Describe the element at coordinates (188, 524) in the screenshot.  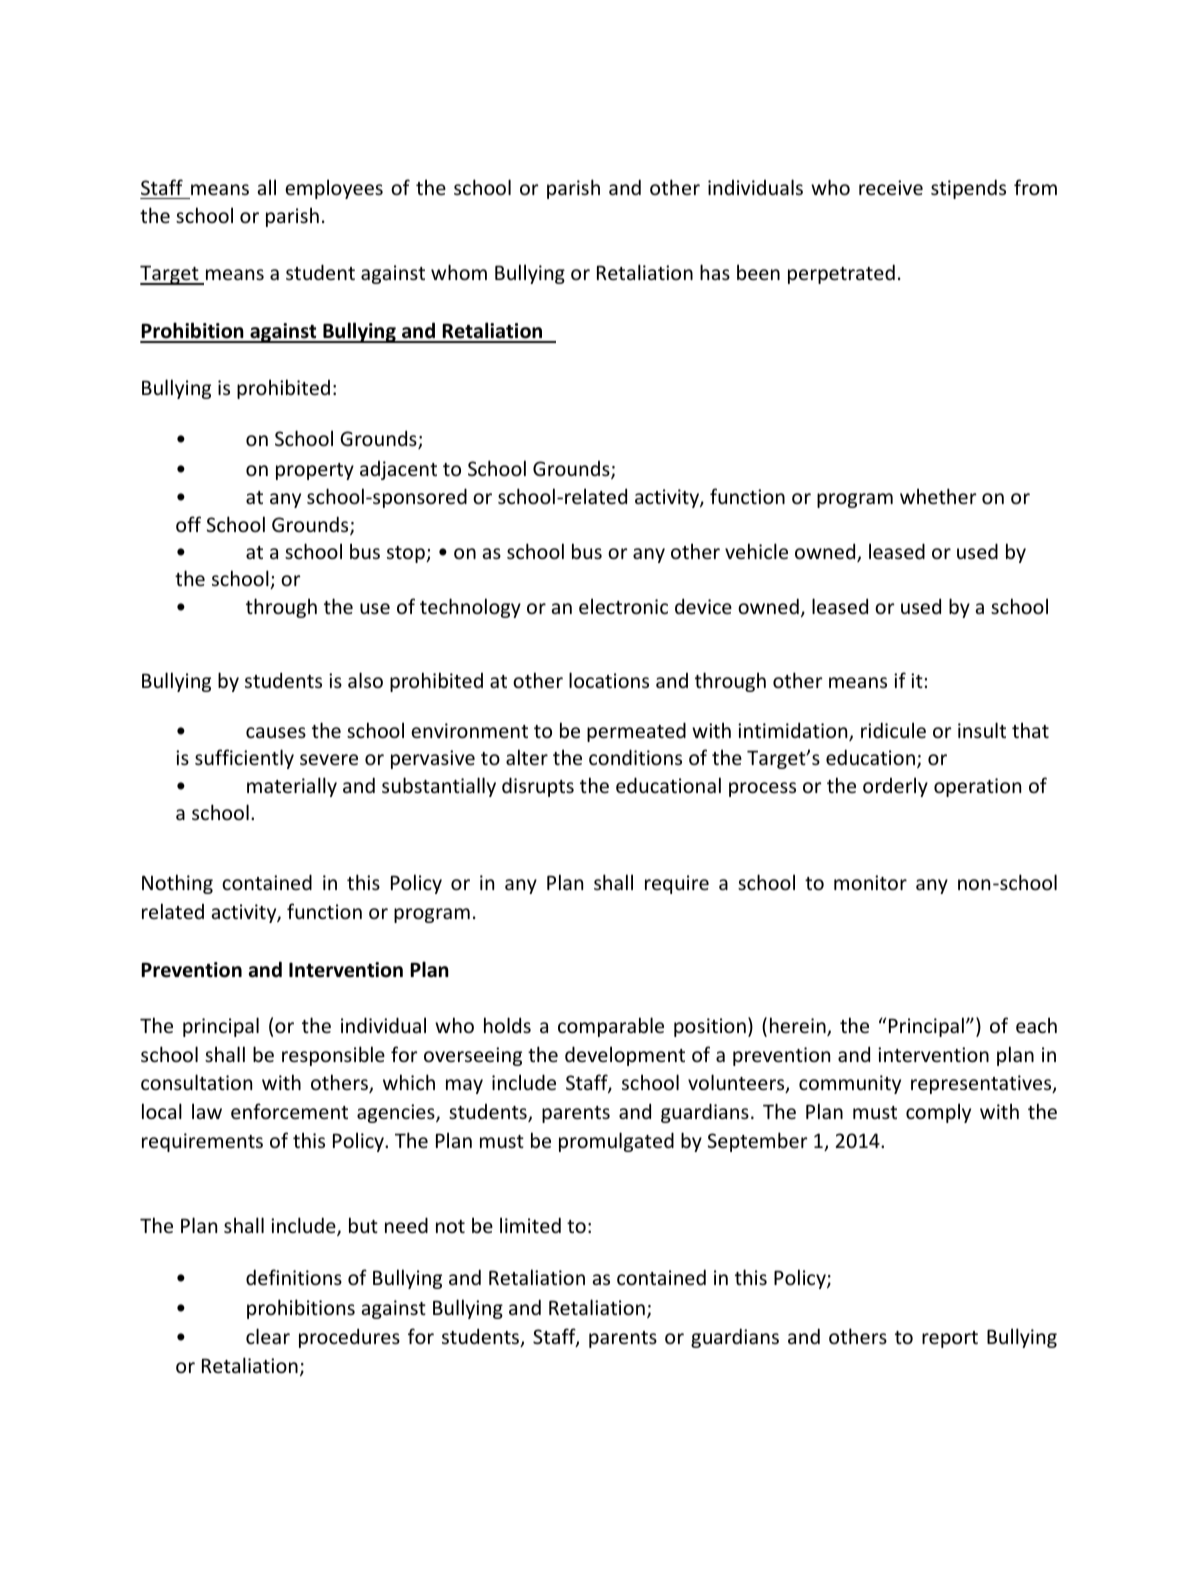
I see `off` at that location.
